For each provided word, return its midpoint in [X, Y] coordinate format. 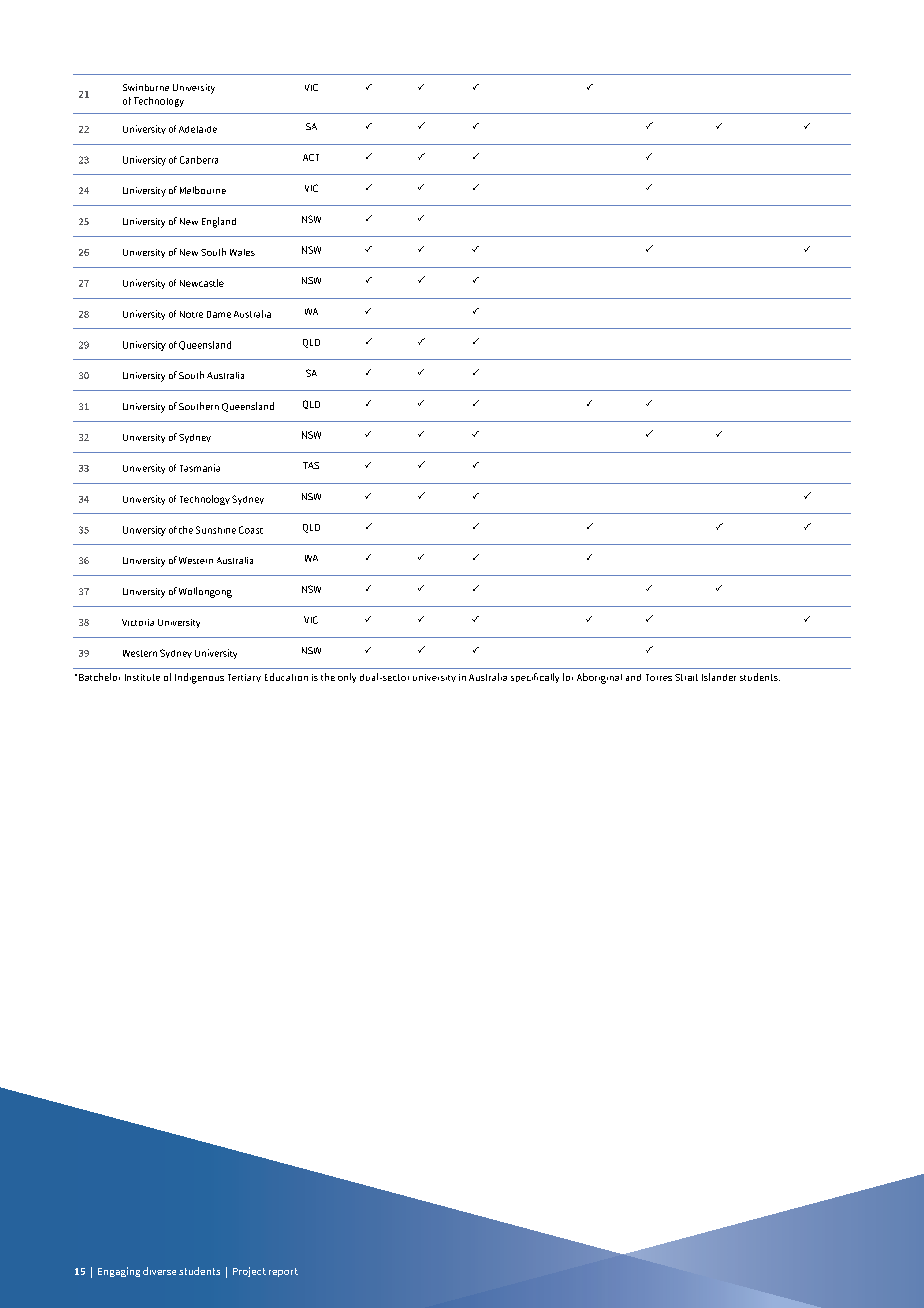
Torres [659, 677]
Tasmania [200, 468]
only [347, 678]
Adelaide [198, 129]
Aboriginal [599, 678]
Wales [242, 252]
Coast [251, 530]
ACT [311, 157]
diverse [159, 1271]
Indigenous [199, 678]
